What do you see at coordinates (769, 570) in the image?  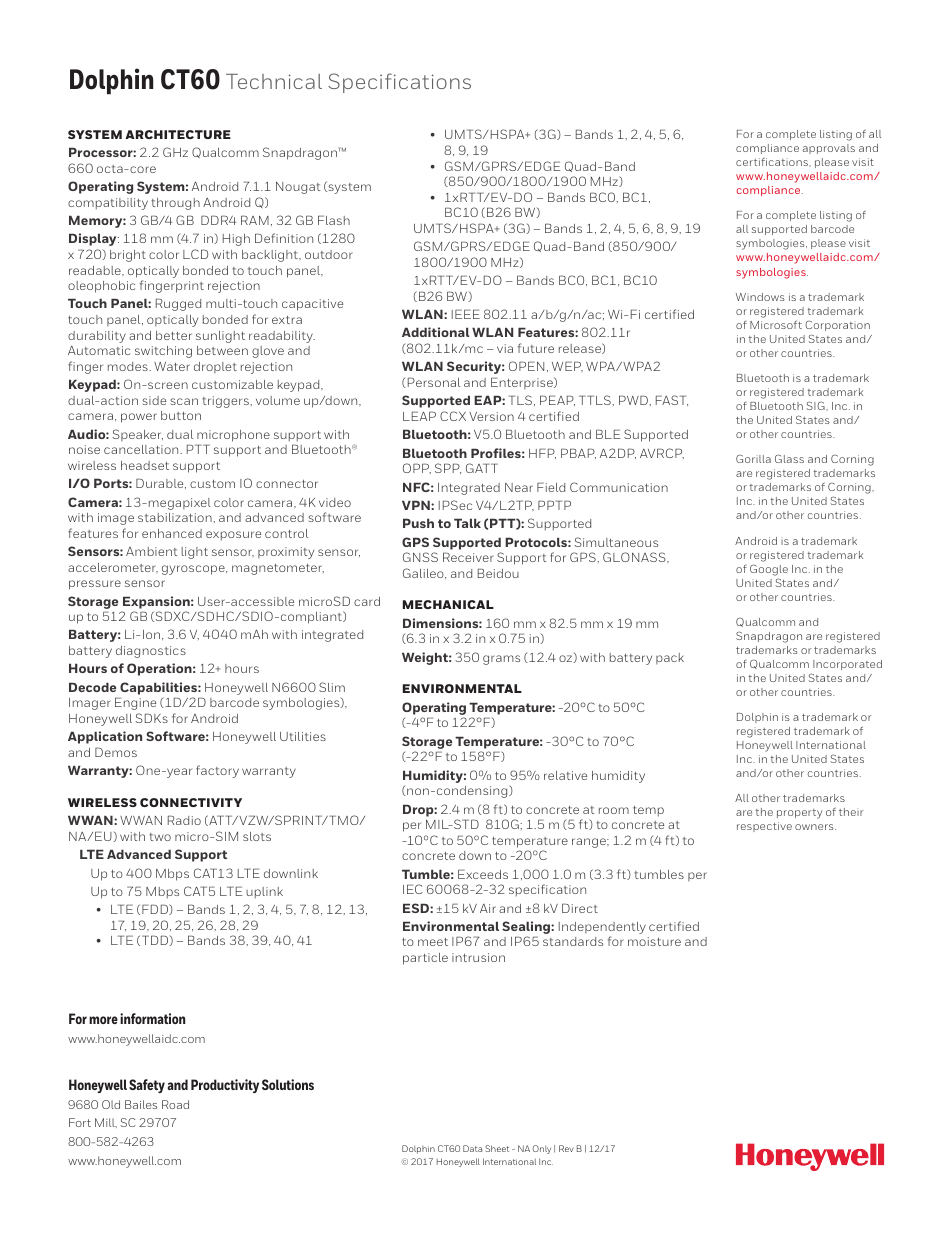 I see `Google` at bounding box center [769, 570].
